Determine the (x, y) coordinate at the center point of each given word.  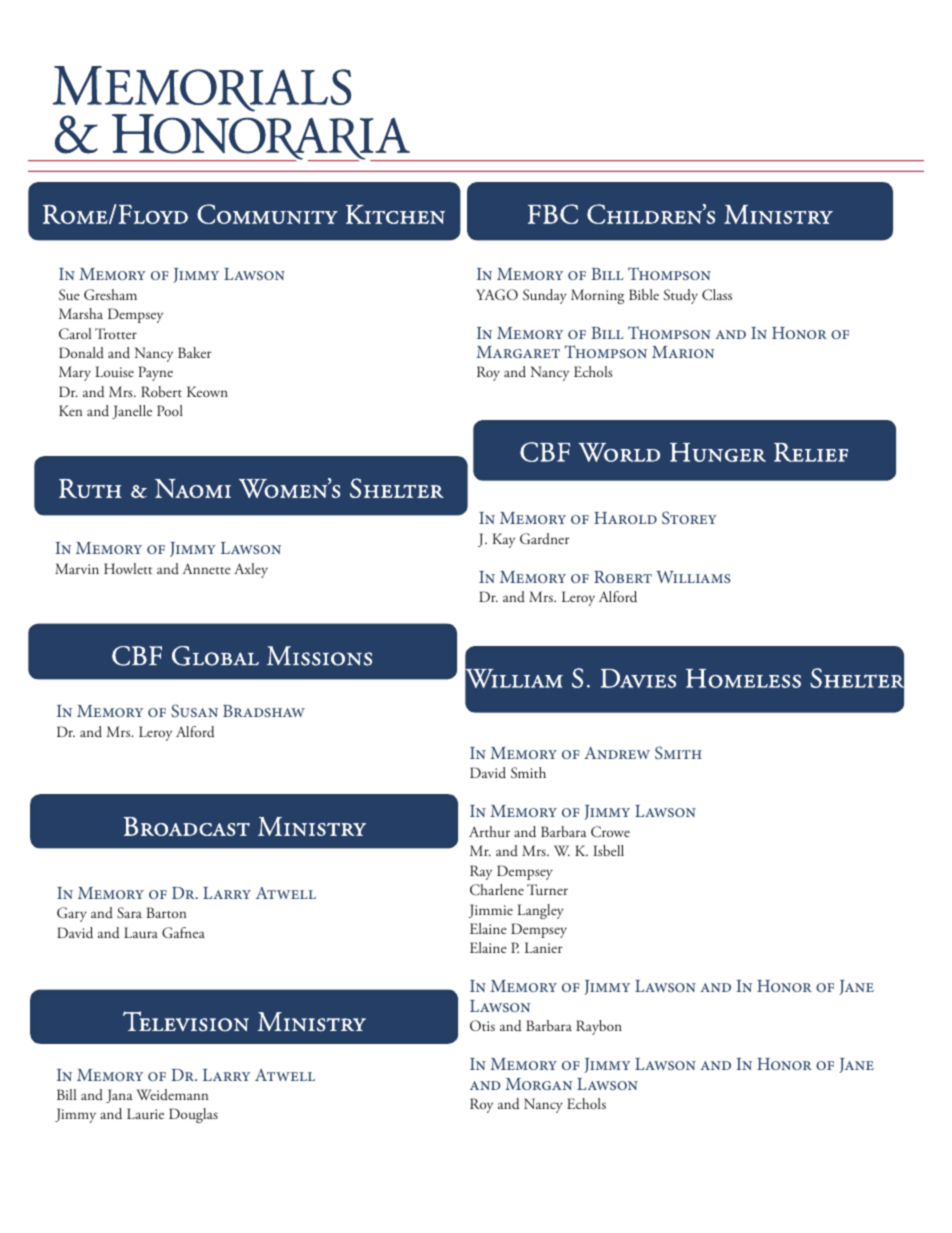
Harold (625, 518)
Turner (547, 889)
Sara (129, 912)
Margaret (518, 352)
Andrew (617, 753)
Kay (504, 540)
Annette (207, 568)
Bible (644, 294)
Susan (194, 710)
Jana (119, 1096)
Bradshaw (264, 711)
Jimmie (491, 911)
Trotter (116, 333)
